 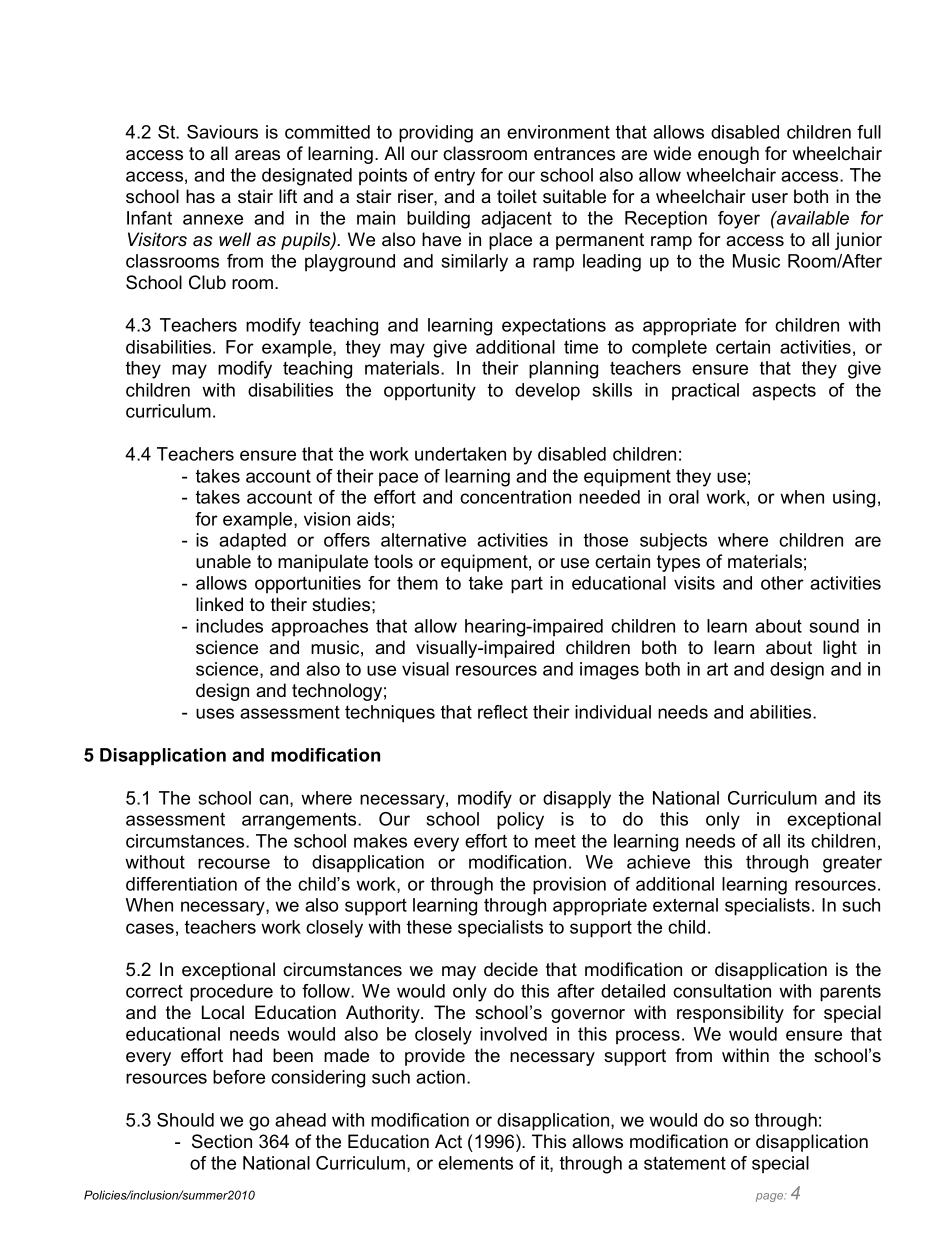 I want to click on statement, so click(x=685, y=1163).
